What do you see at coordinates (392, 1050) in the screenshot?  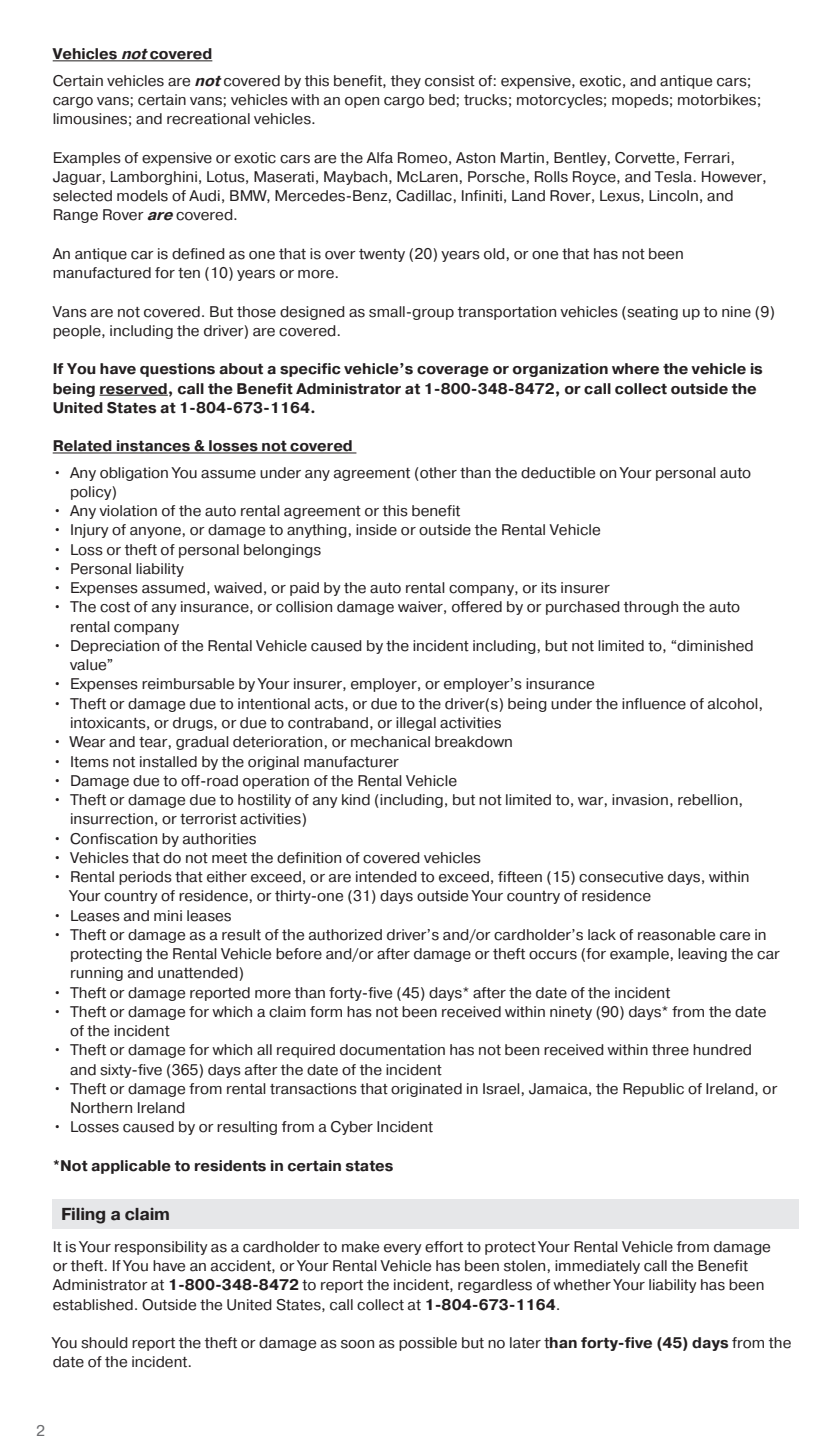 I see `documentation` at bounding box center [392, 1050].
